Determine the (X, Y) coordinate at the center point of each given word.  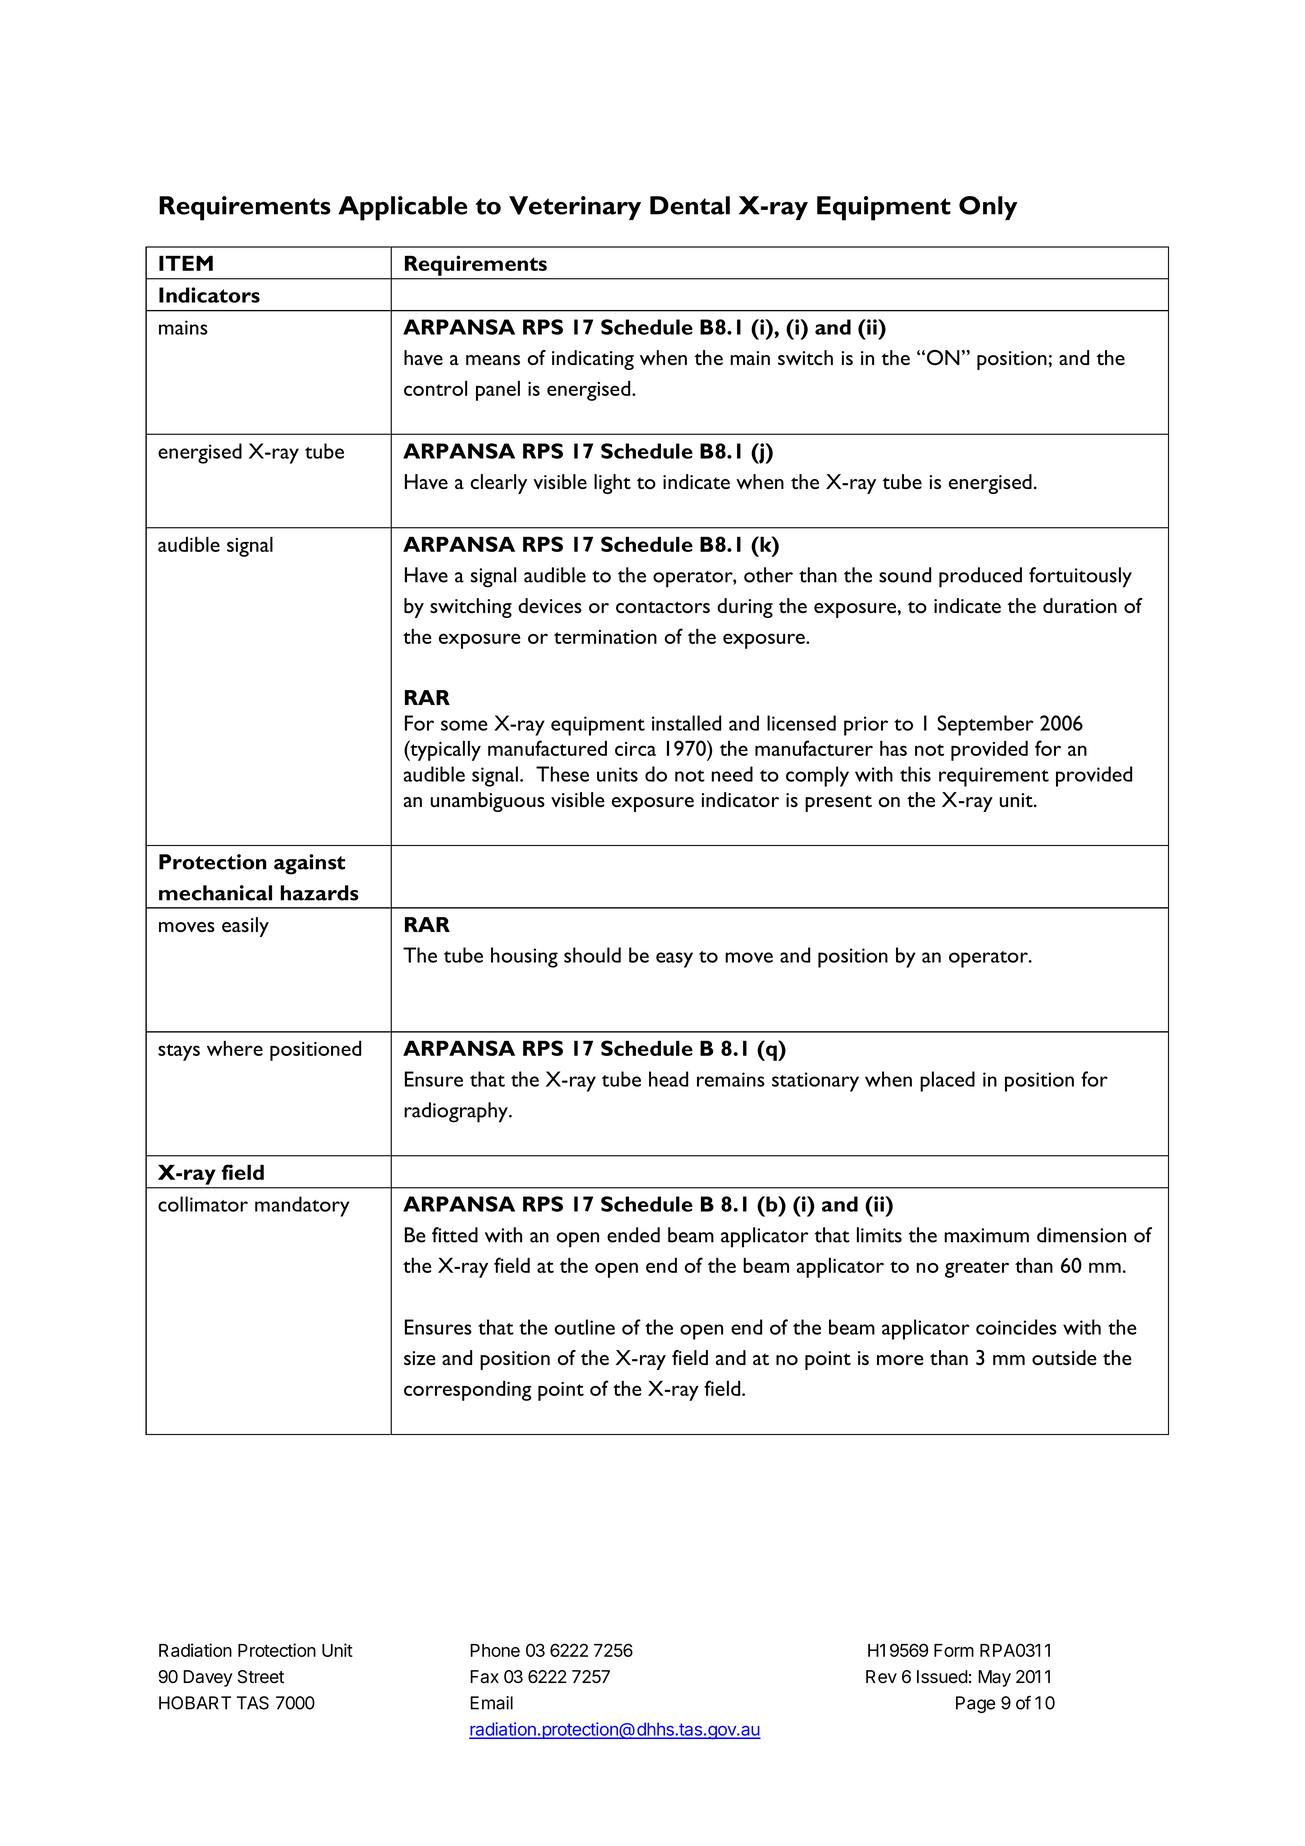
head (668, 1079)
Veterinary (575, 208)
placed (947, 1081)
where (235, 1048)
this (915, 774)
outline (584, 1327)
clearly (499, 484)
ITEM (186, 263)
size (420, 1358)
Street (261, 1677)
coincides (1016, 1327)
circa (635, 749)
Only (988, 208)
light (612, 484)
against (309, 864)
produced (980, 577)
